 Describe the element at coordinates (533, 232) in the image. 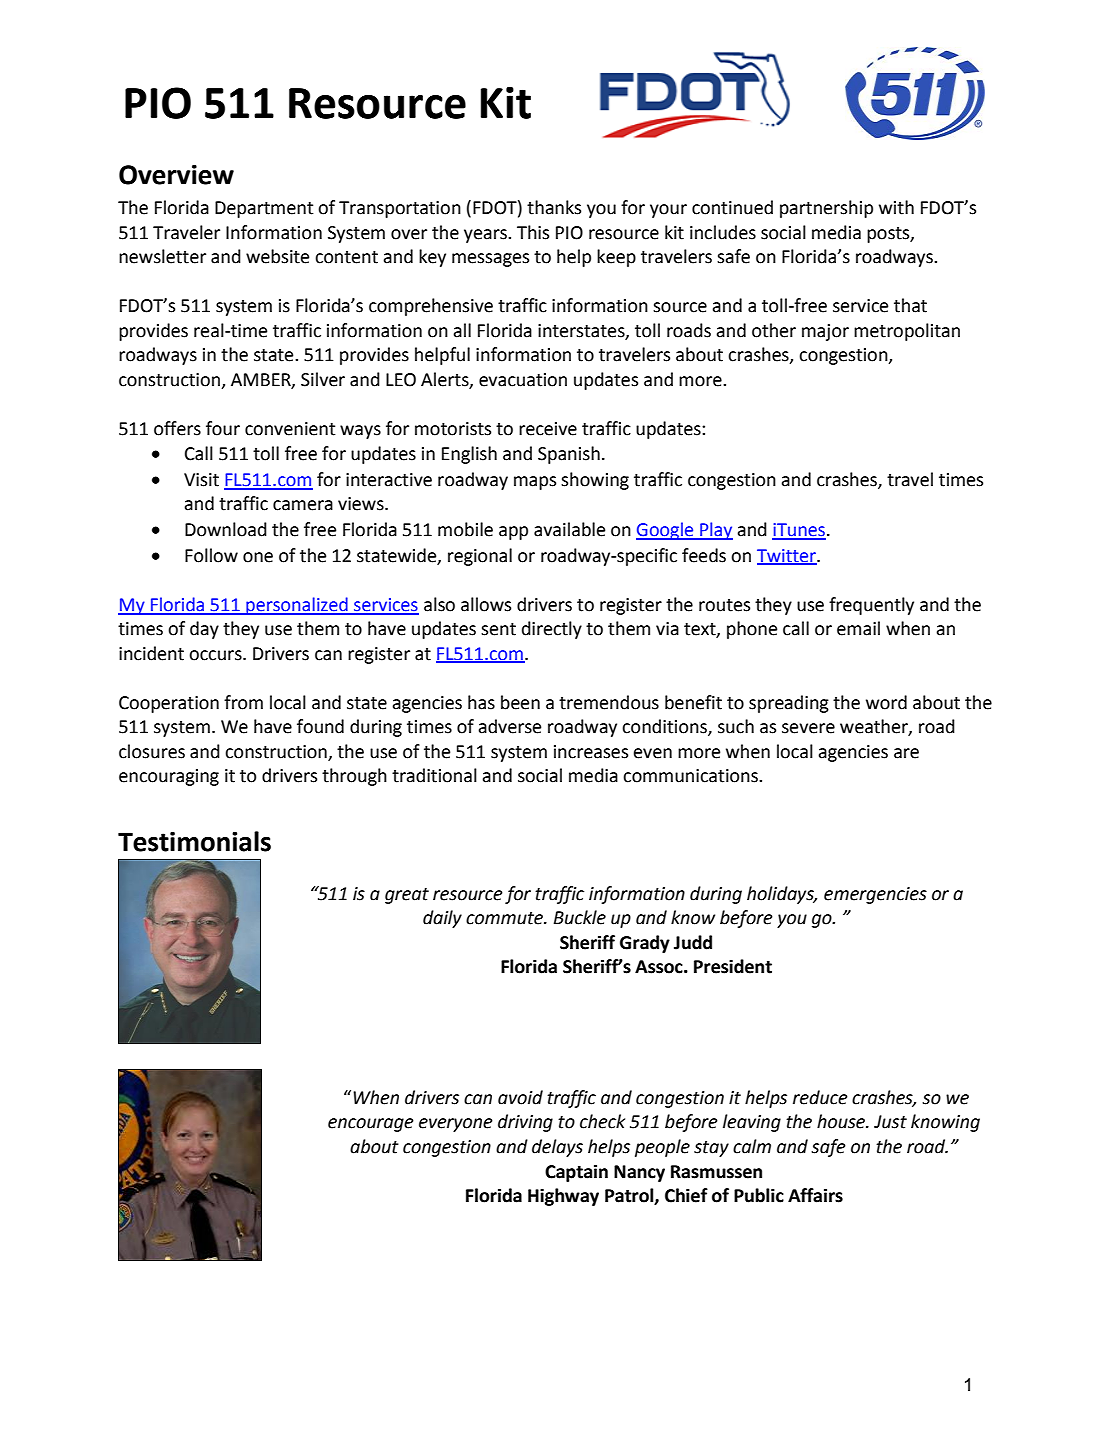

I see `This` at that location.
